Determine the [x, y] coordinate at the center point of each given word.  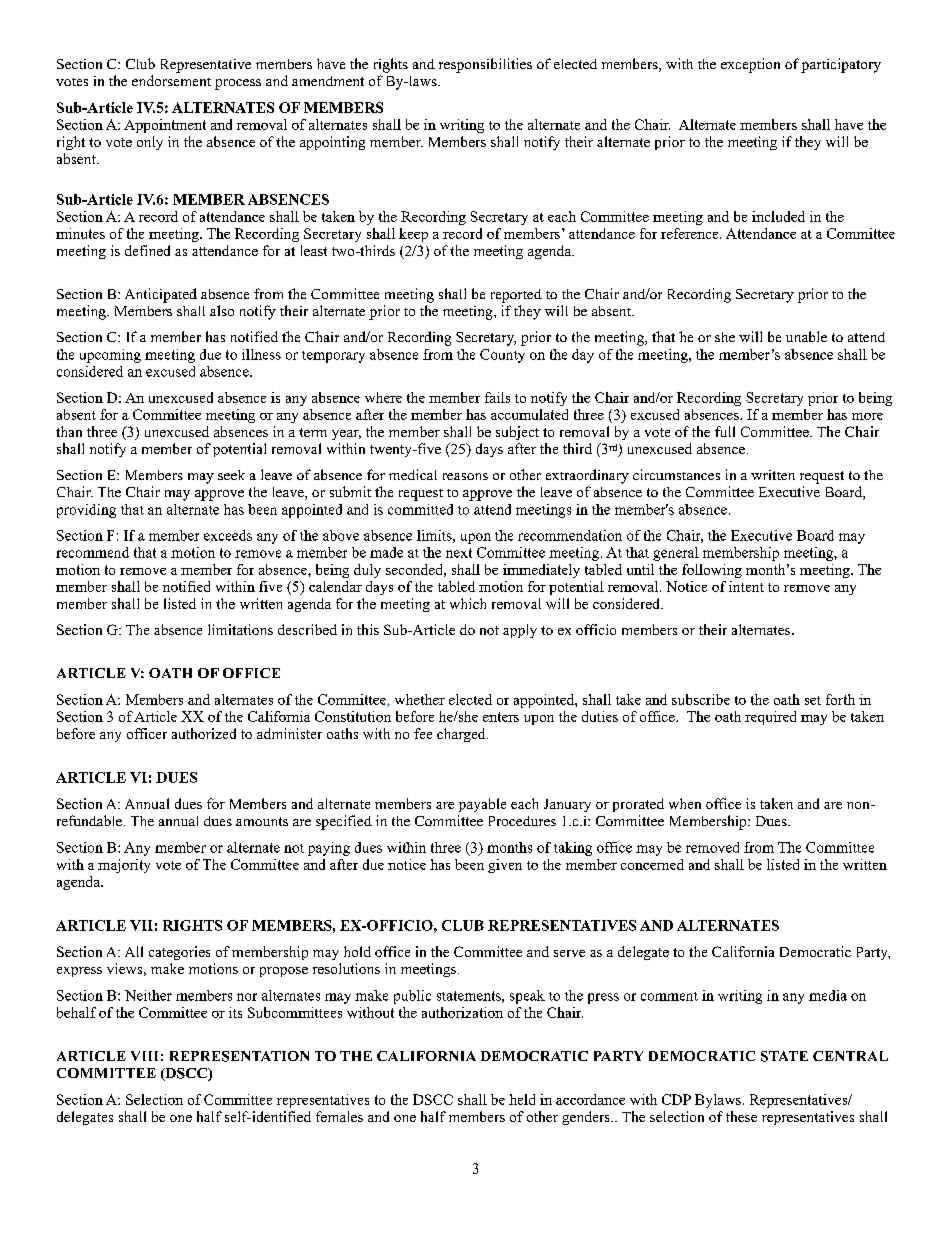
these [741, 1116]
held [522, 1099]
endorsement [171, 80]
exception [750, 65]
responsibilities [485, 65]
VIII [144, 1056]
